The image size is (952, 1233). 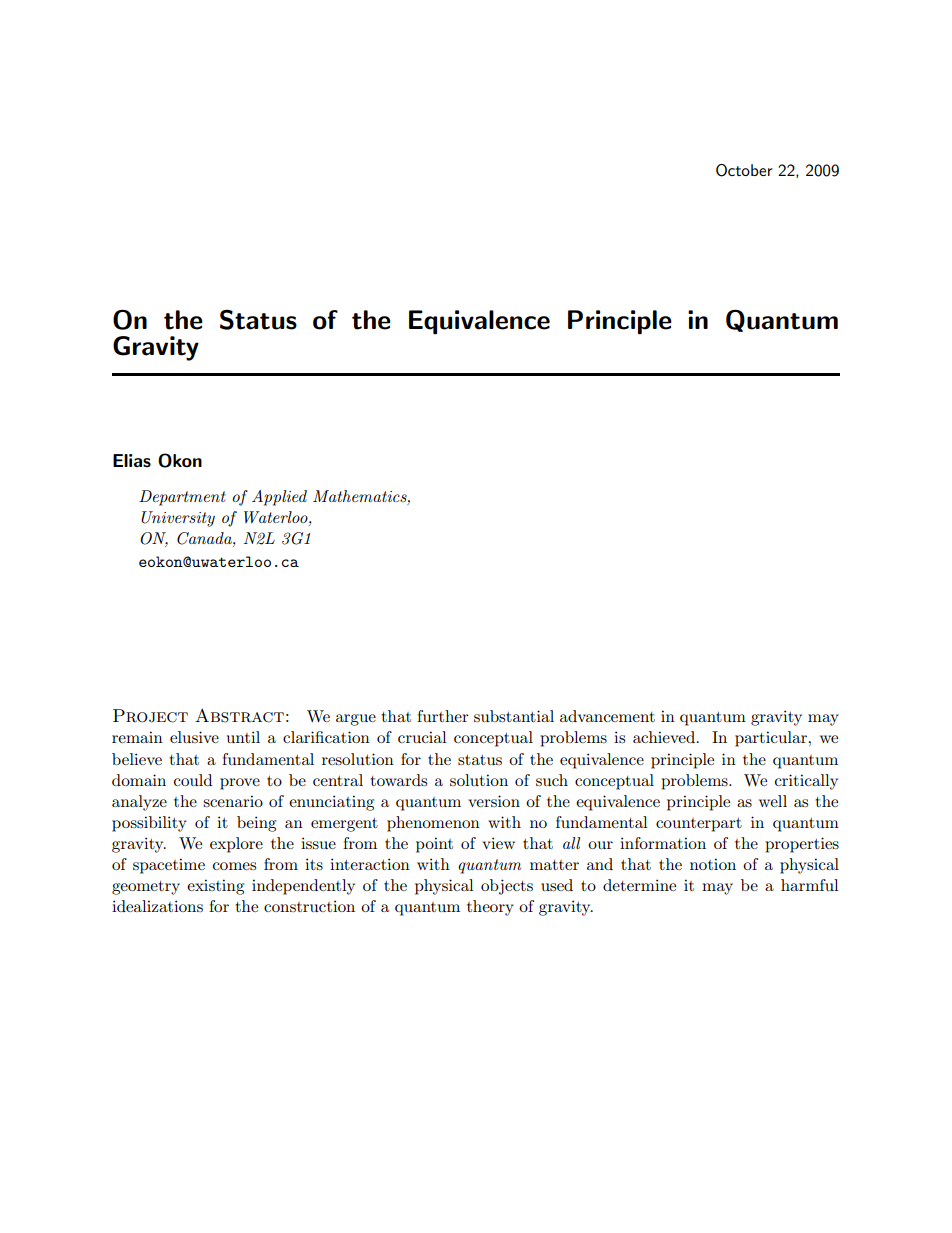 What do you see at coordinates (178, 519) in the screenshot?
I see `University` at bounding box center [178, 519].
